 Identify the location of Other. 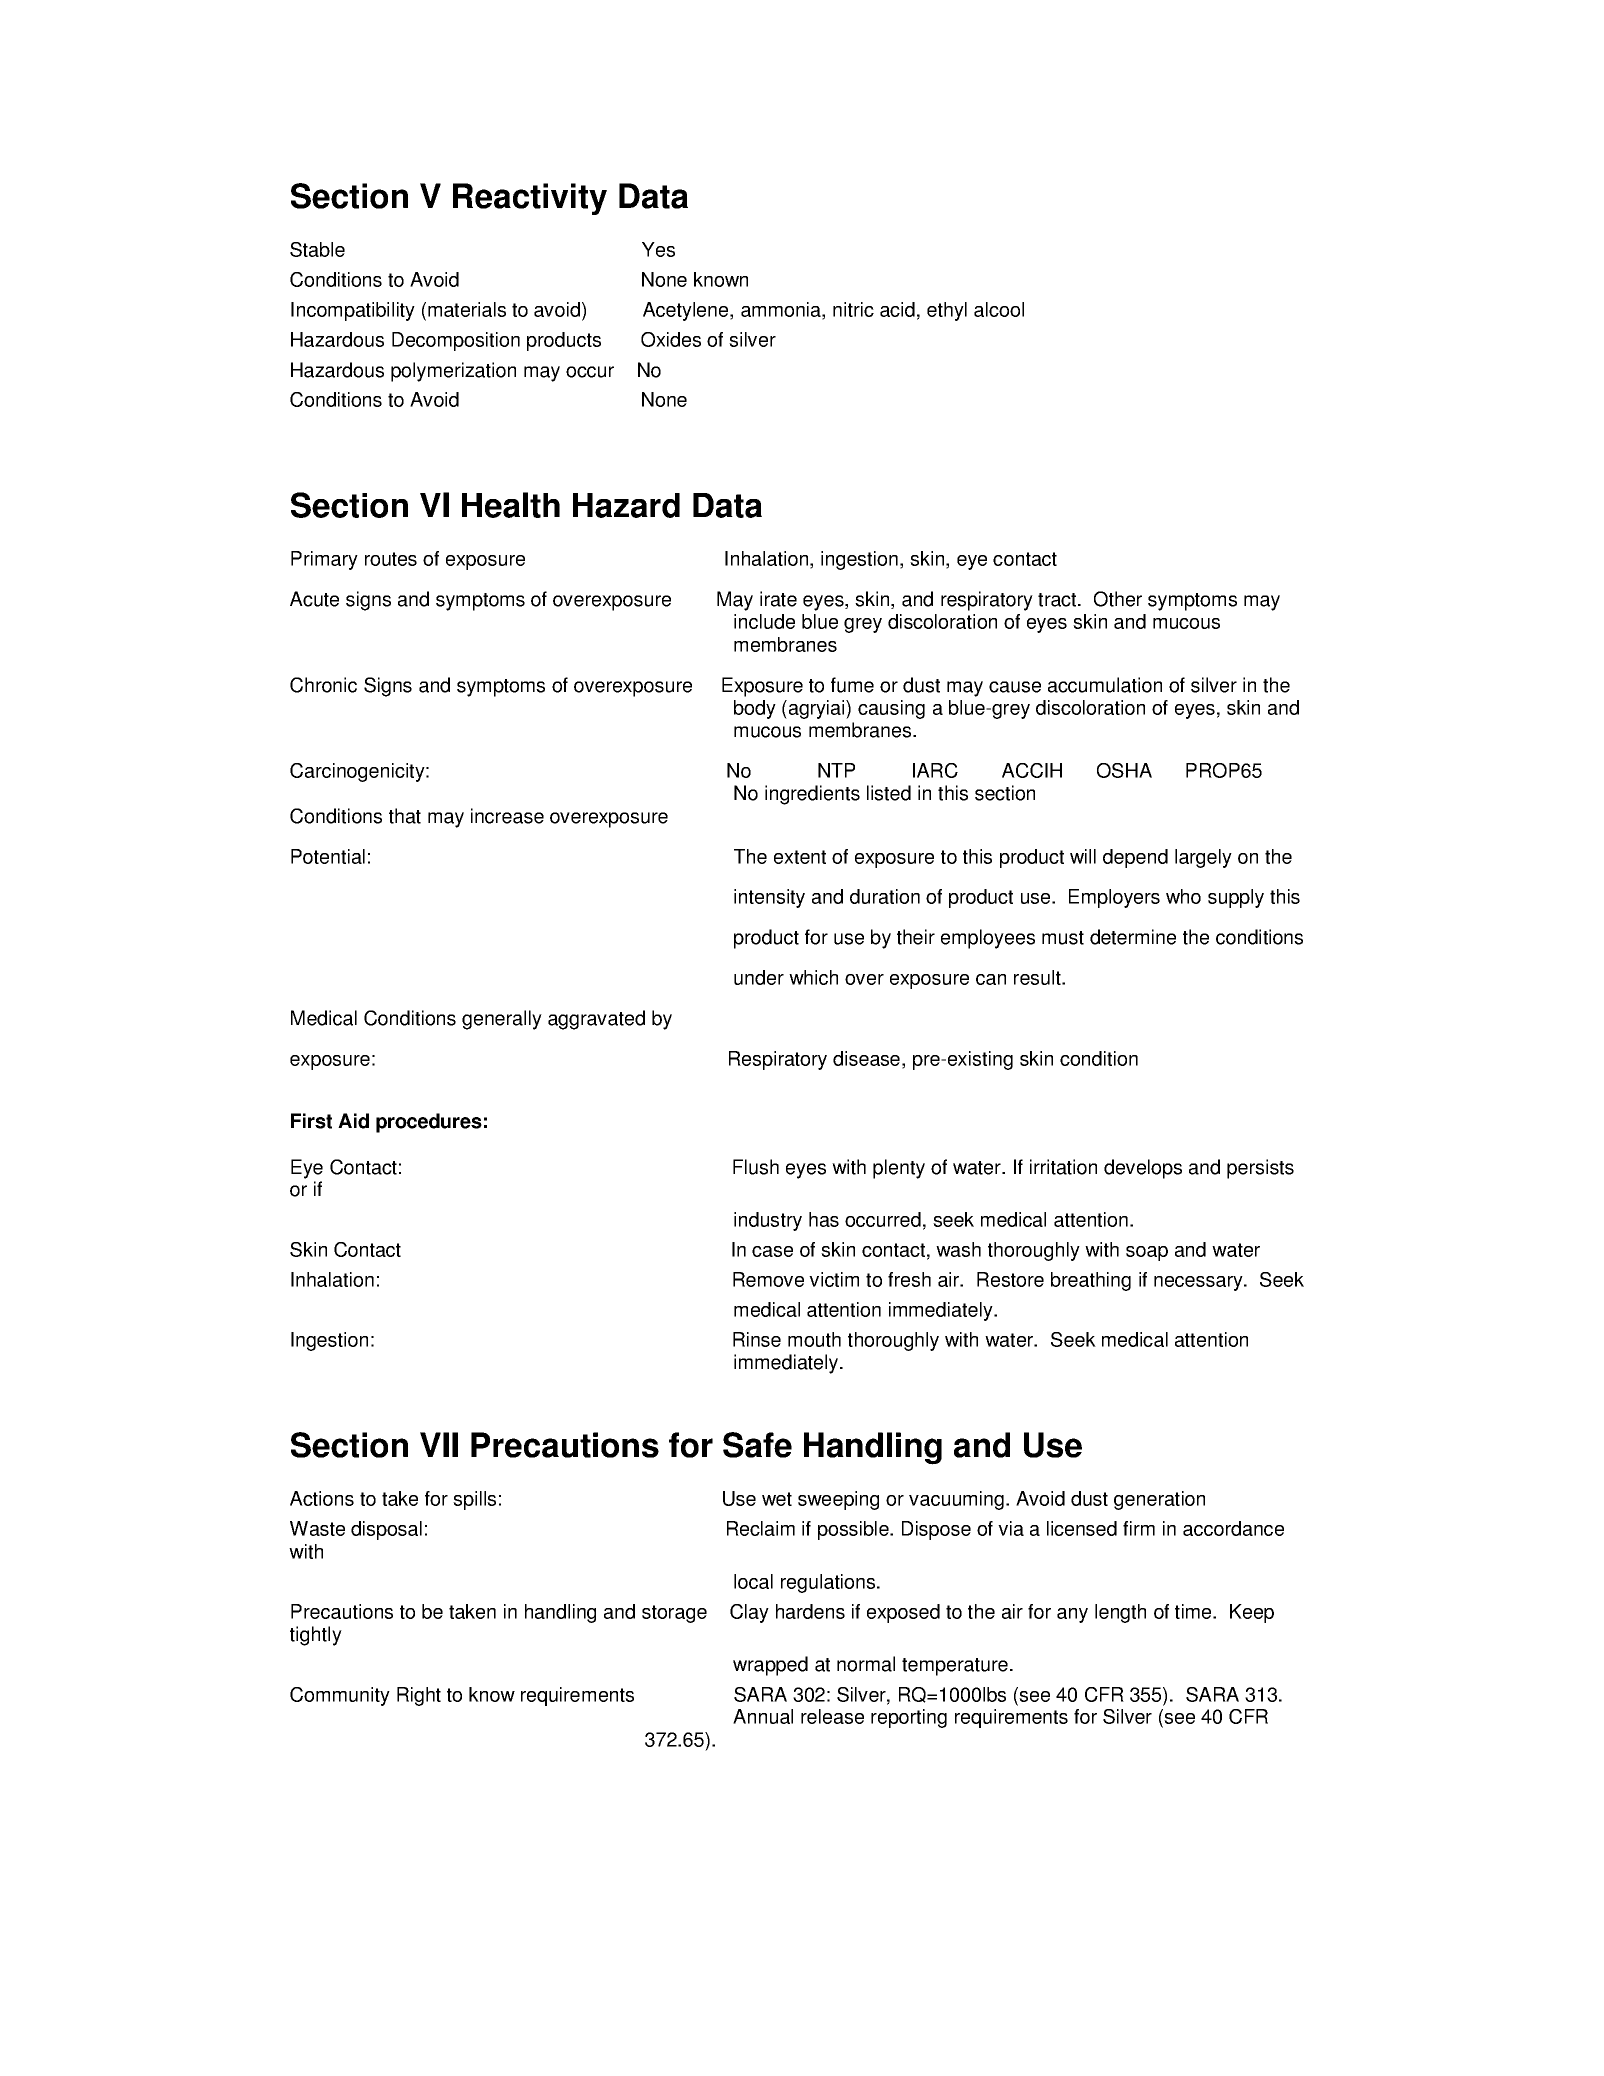
(1118, 599).
